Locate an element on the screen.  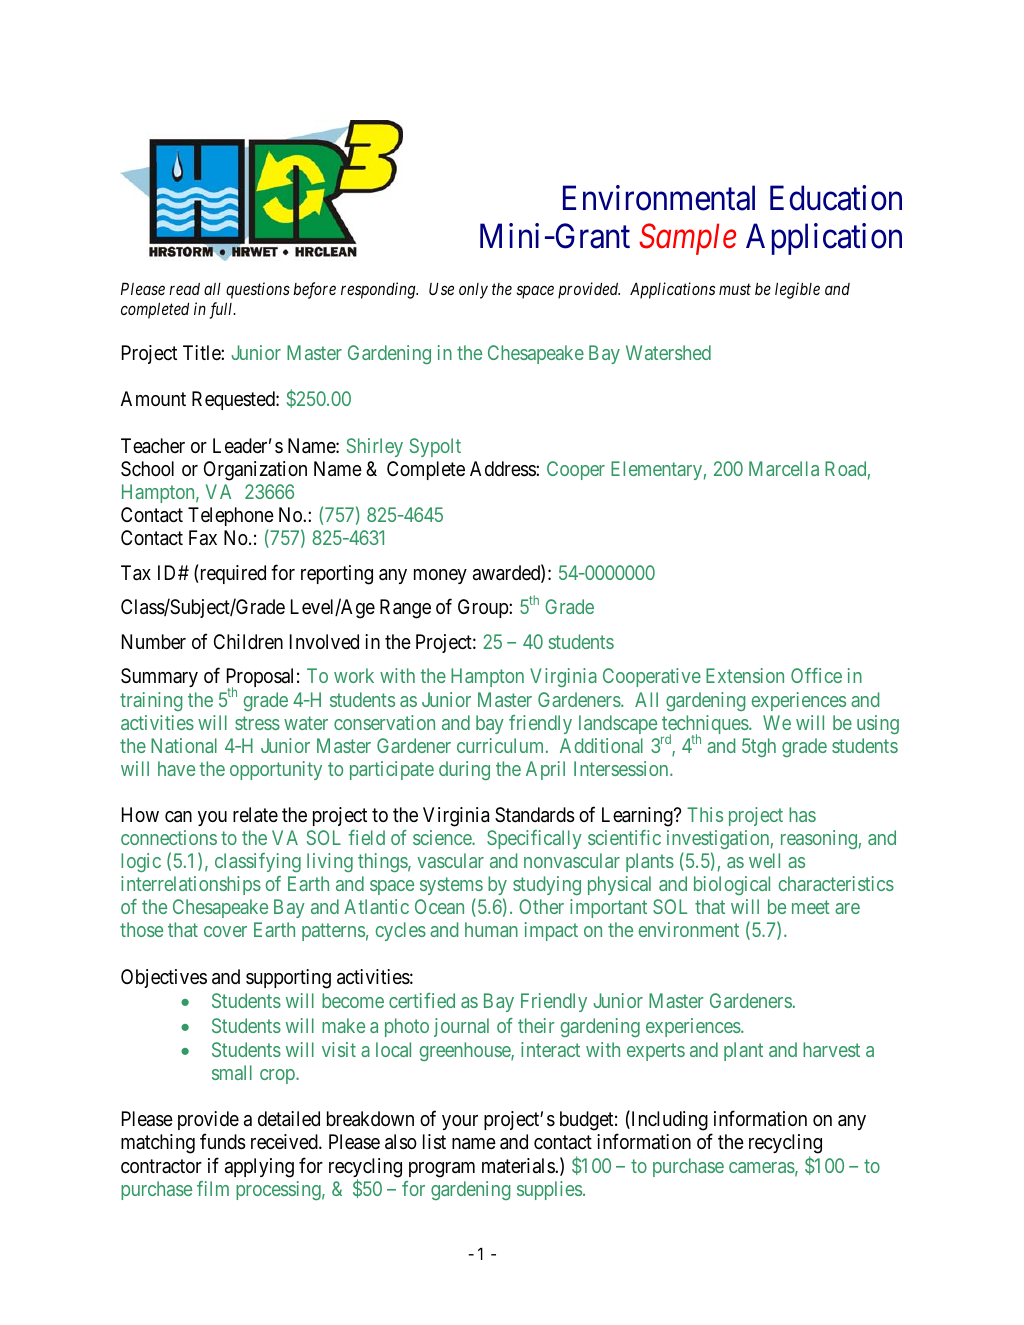
questions is located at coordinates (258, 290).
